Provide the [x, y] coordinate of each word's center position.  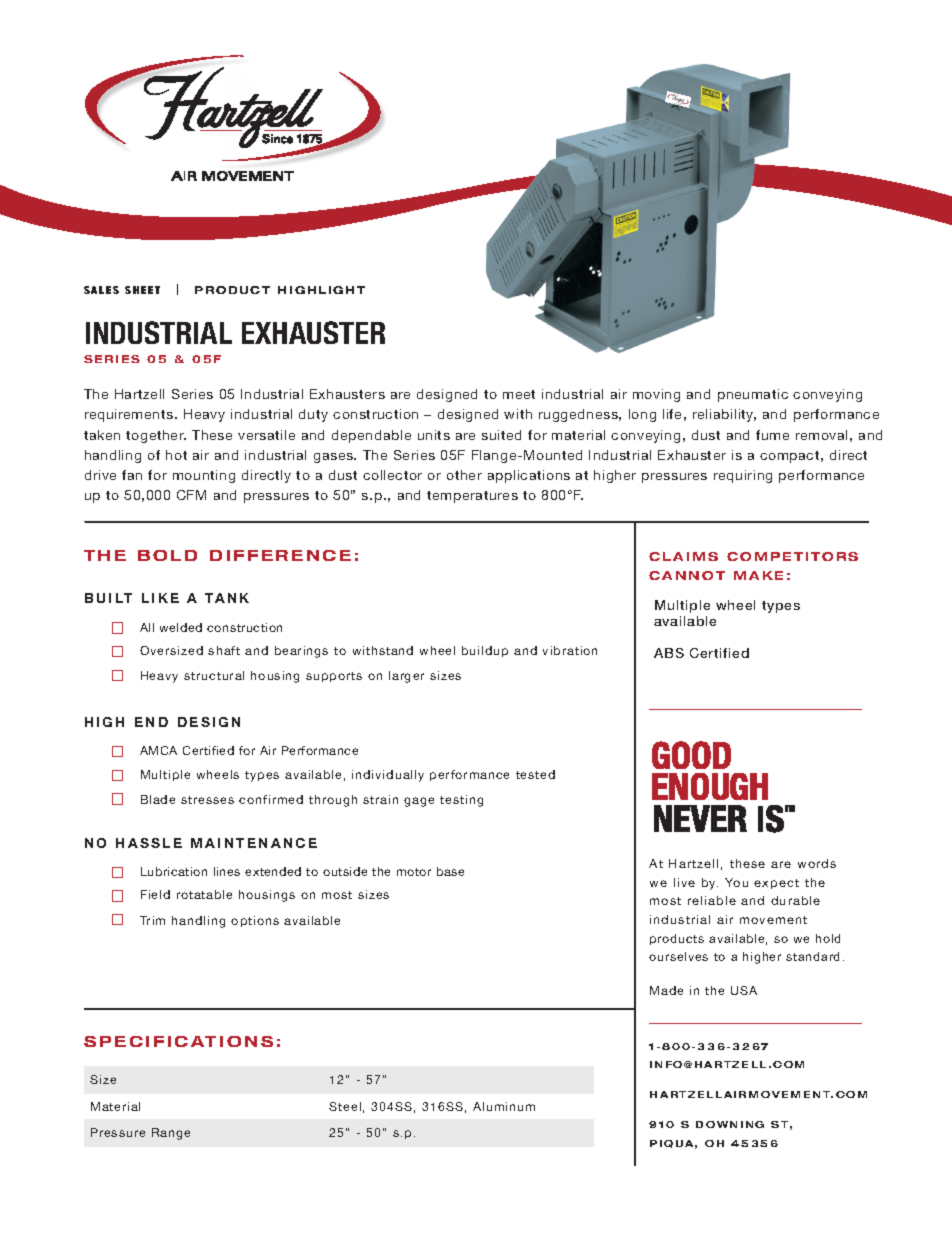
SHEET [142, 290]
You [736, 882]
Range [171, 1134]
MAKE [758, 575]
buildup [485, 651]
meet [519, 394]
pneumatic [753, 395]
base [450, 871]
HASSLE [149, 843]
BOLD [167, 555]
